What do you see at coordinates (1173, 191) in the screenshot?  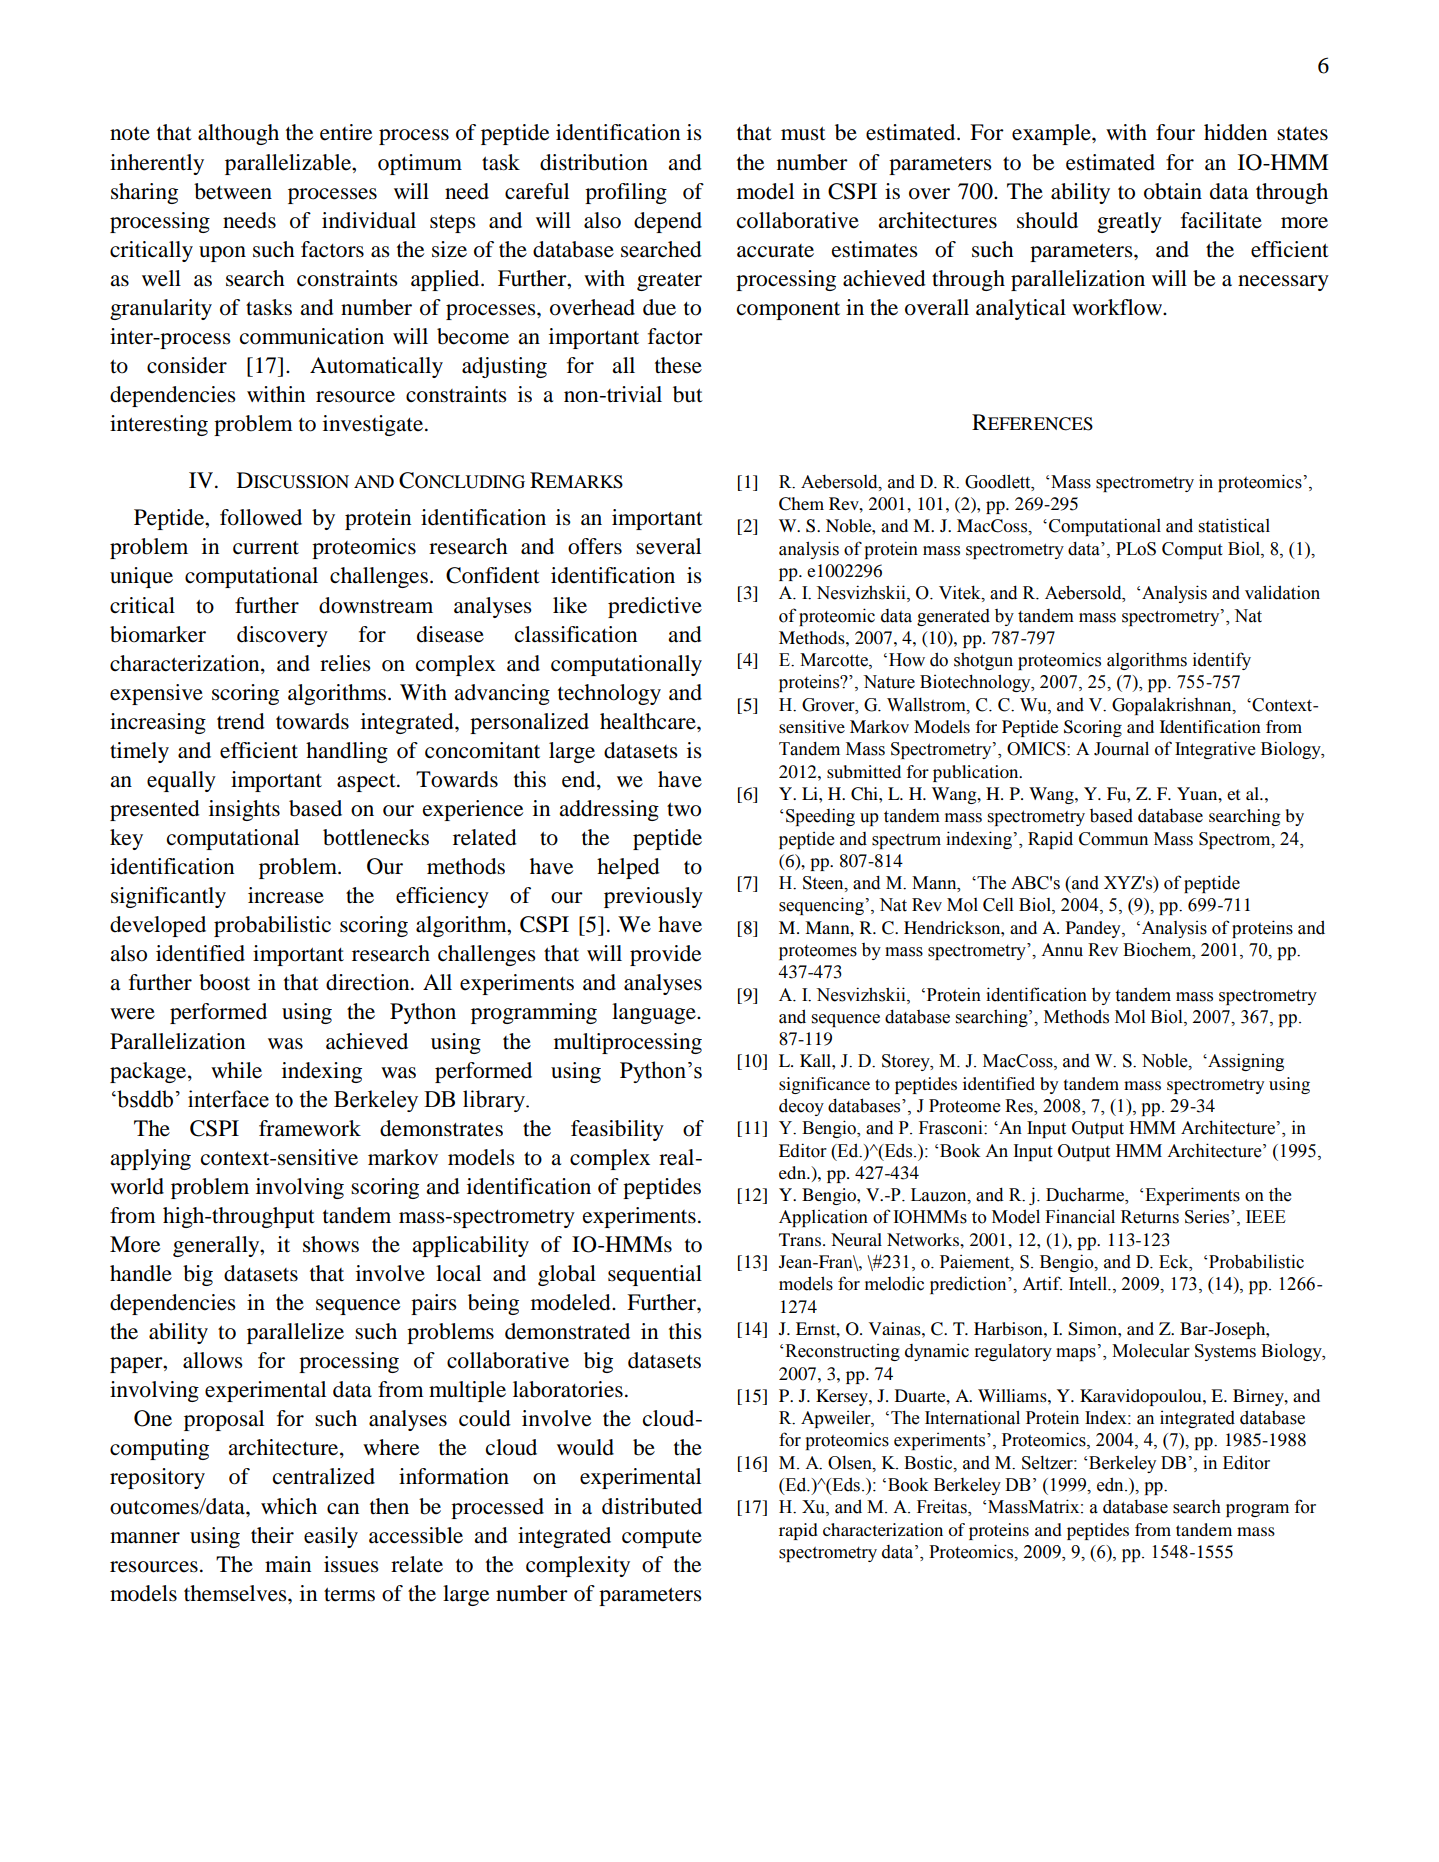 I see `obtain` at bounding box center [1173, 191].
